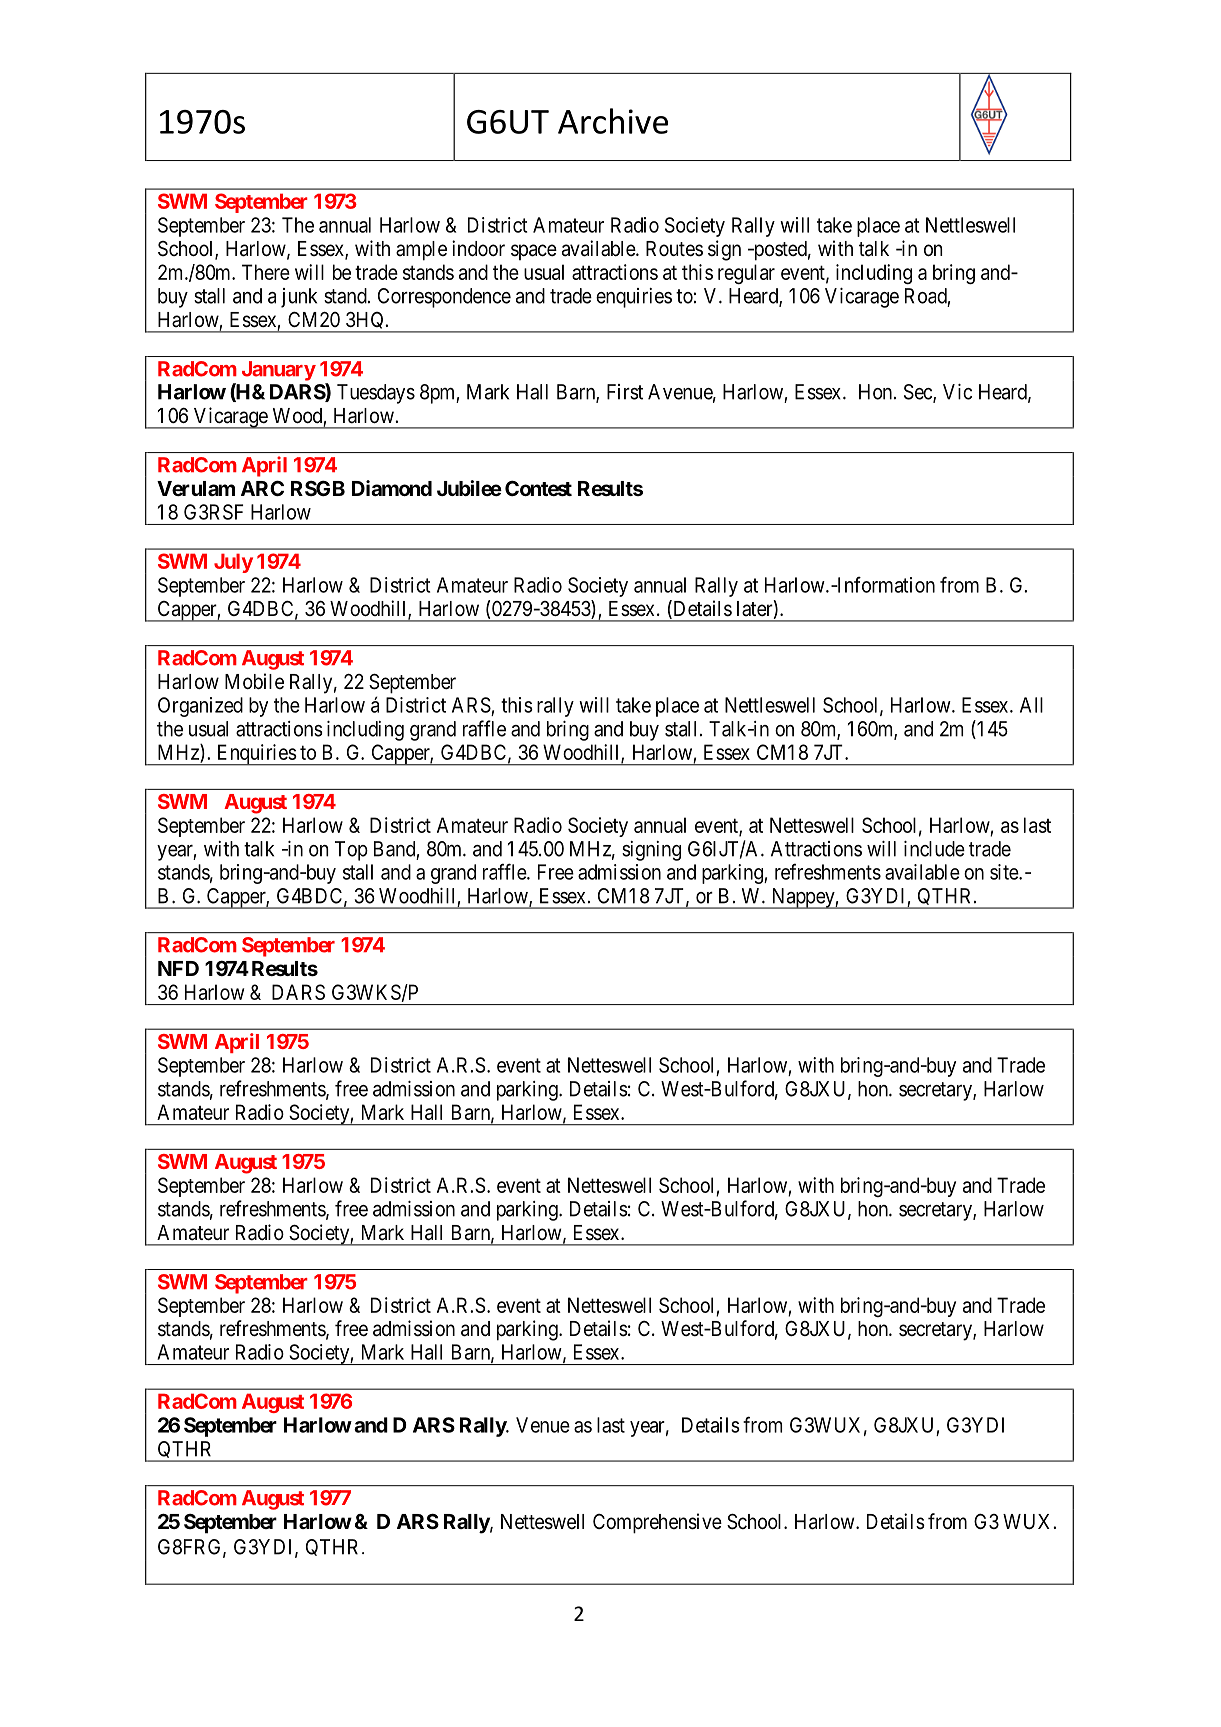 The image size is (1221, 1727). Describe the element at coordinates (200, 707) in the screenshot. I see `Organized` at that location.
